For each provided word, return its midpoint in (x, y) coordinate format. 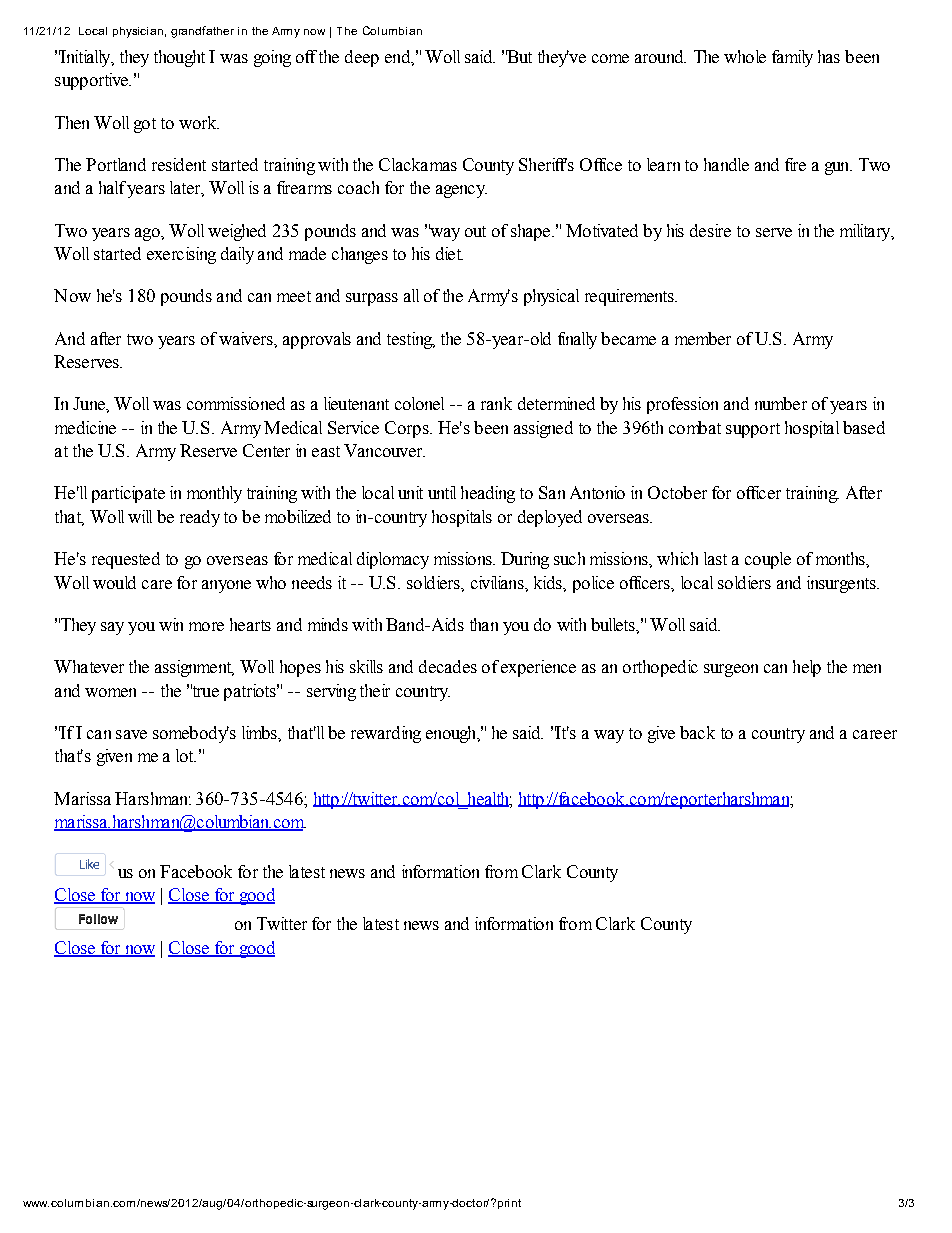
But (519, 56)
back (697, 732)
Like (89, 864)
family (792, 58)
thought (179, 58)
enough (452, 734)
